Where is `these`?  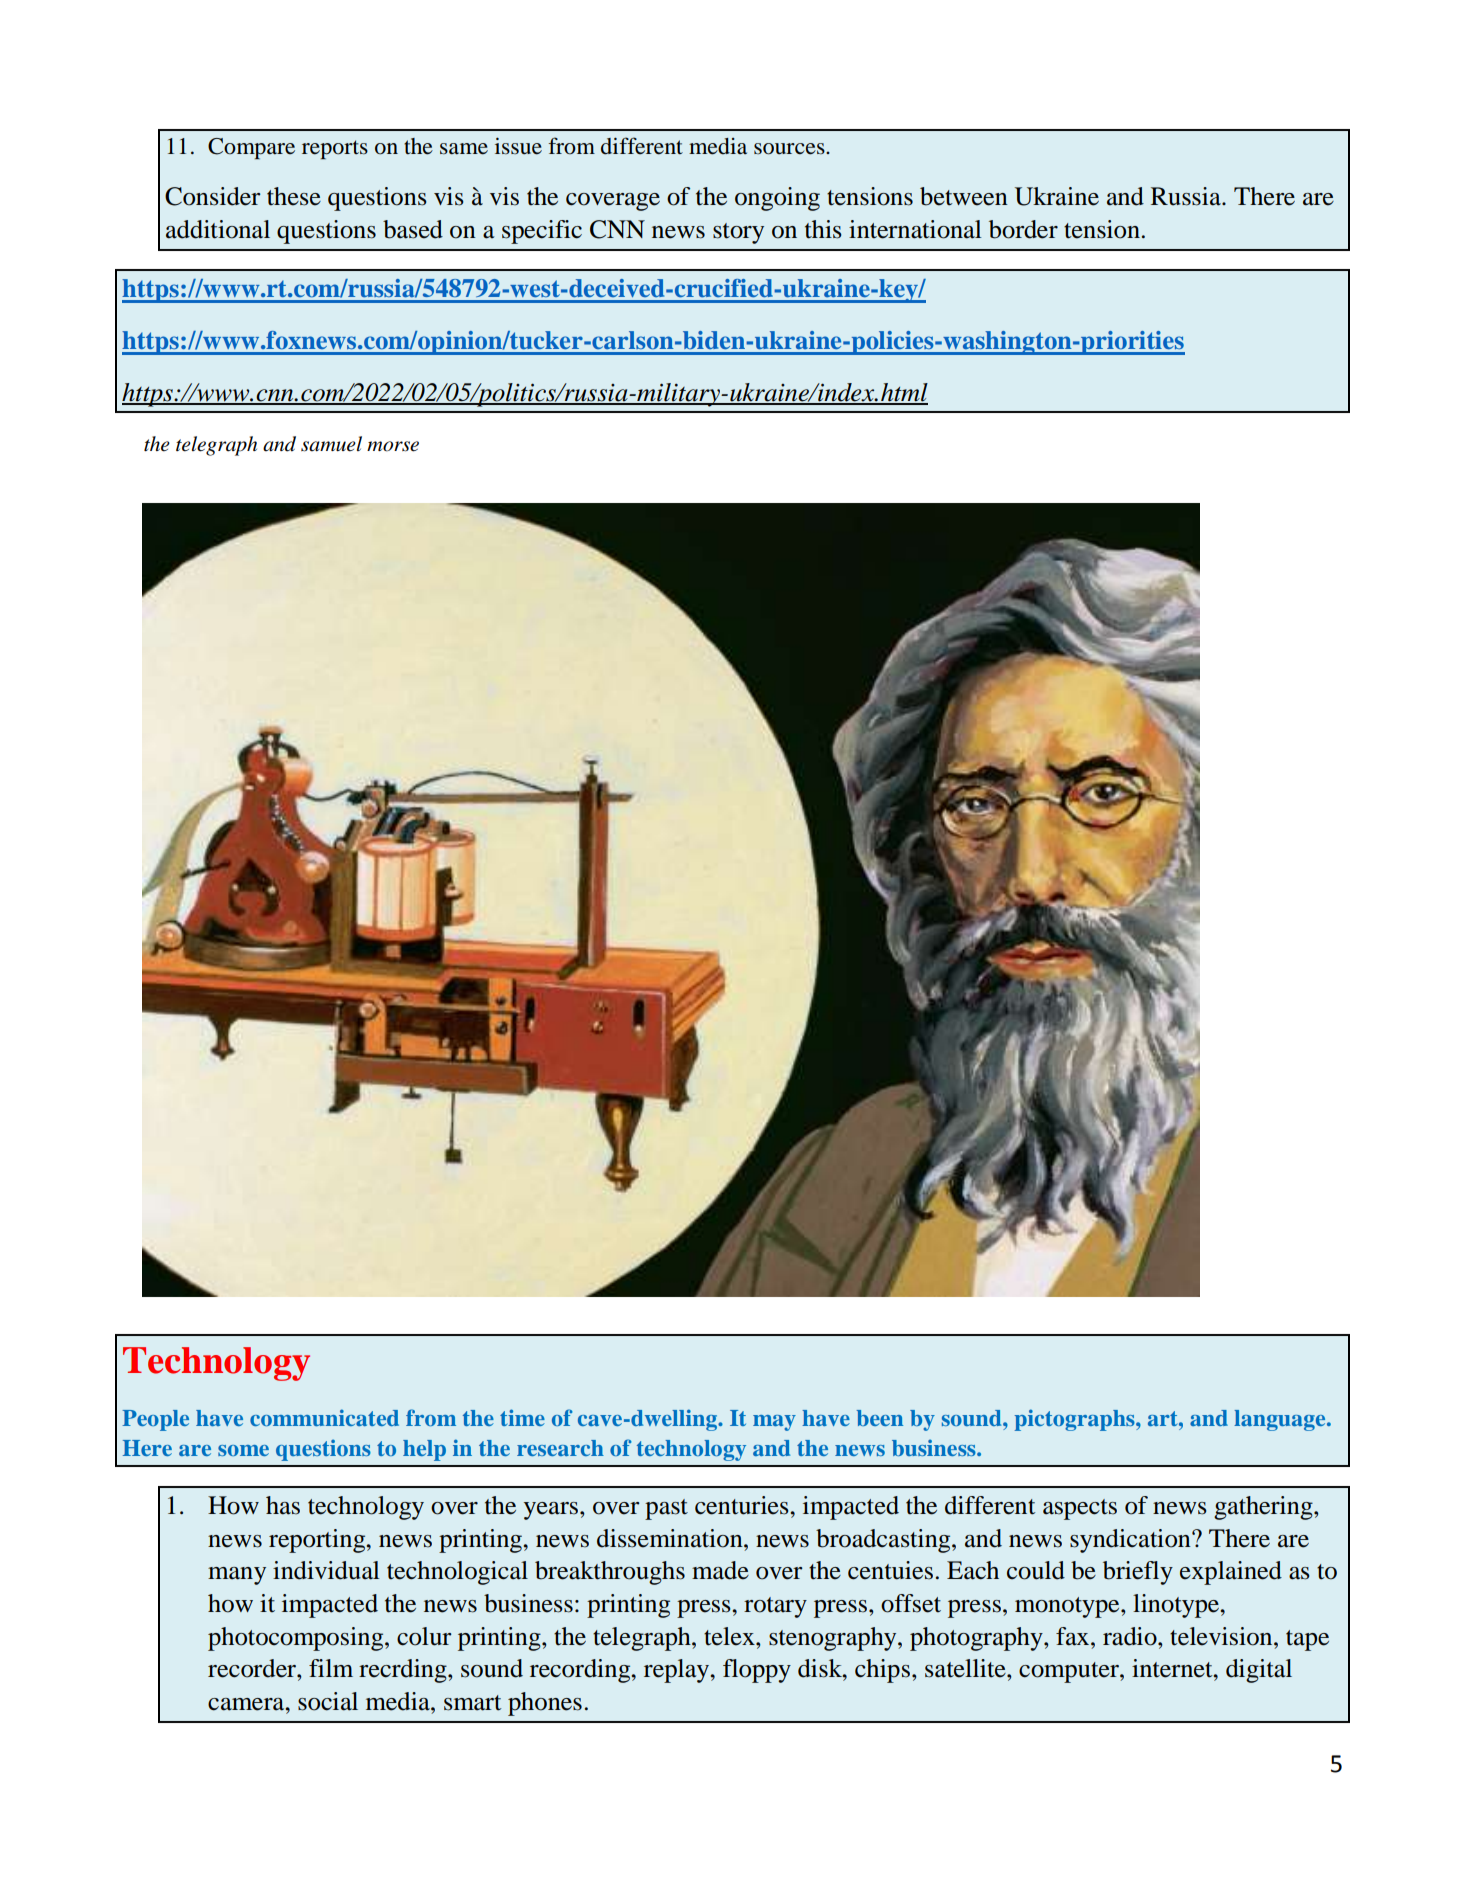
these is located at coordinates (294, 196).
